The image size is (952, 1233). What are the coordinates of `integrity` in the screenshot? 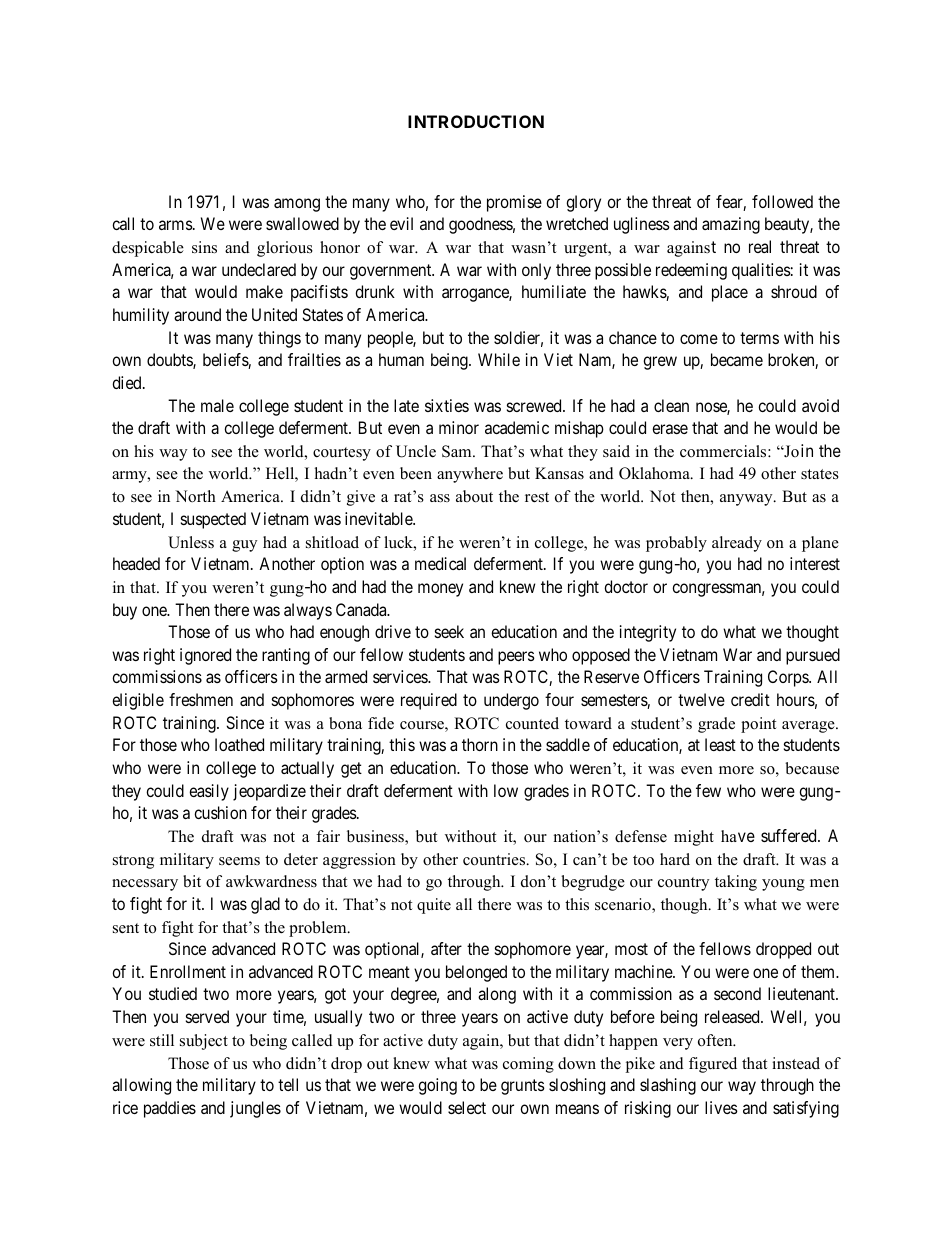 It's located at (648, 633).
